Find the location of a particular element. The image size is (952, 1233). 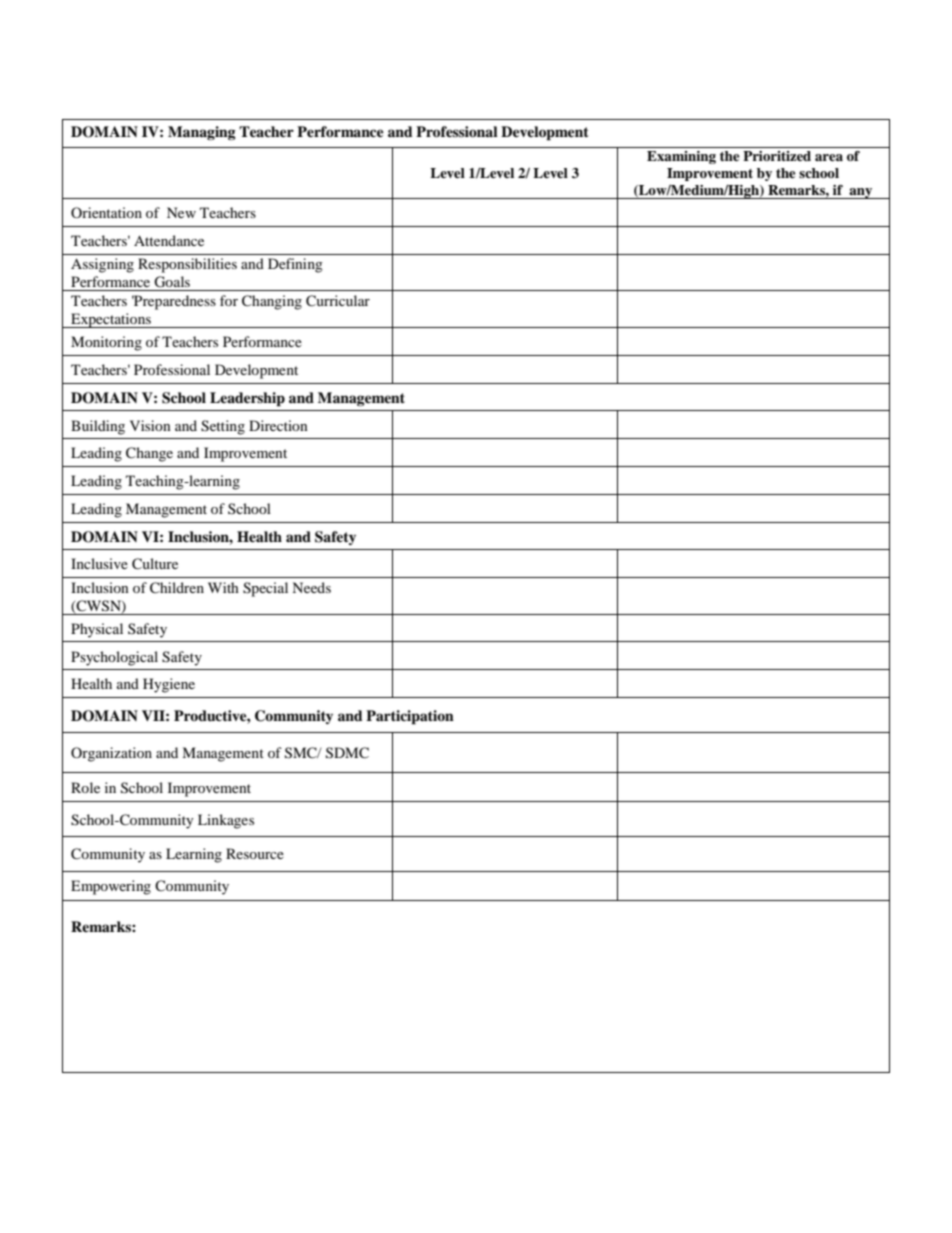

Resource is located at coordinates (255, 853).
